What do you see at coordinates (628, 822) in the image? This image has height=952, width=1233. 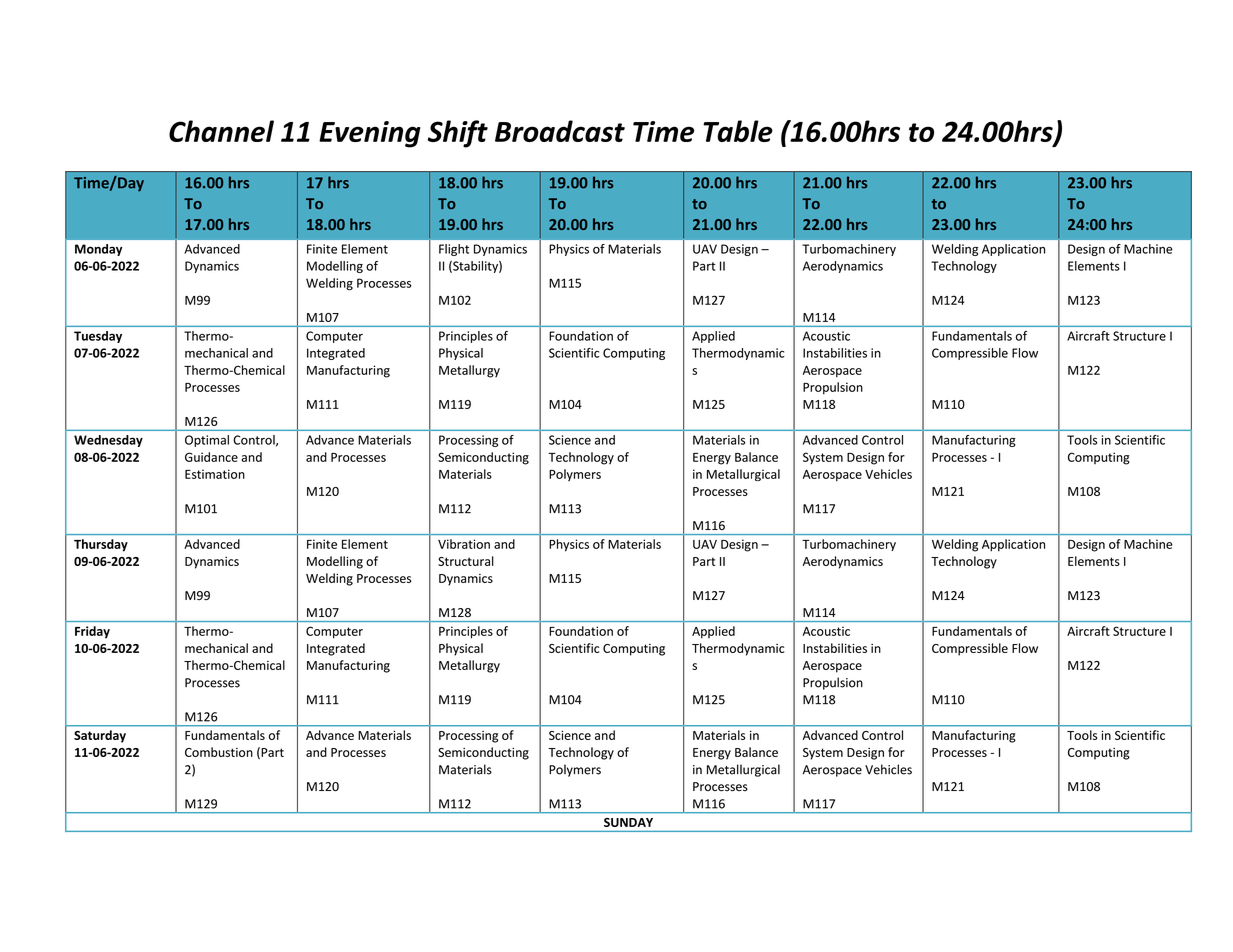 I see `SUNDAY` at bounding box center [628, 822].
